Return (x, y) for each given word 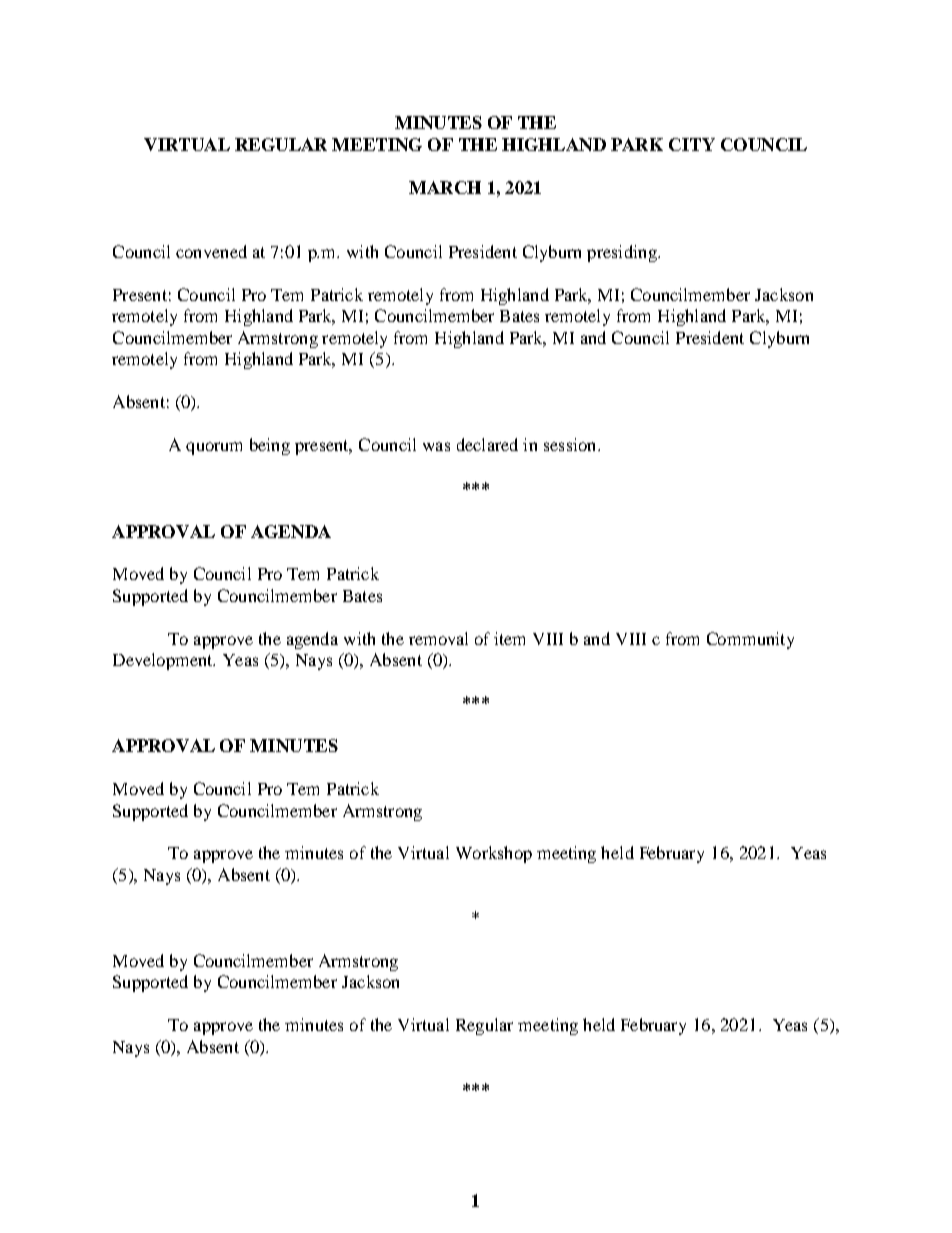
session (571, 444)
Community (750, 640)
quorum (214, 448)
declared (487, 444)
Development (164, 661)
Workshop (494, 854)
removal (438, 638)
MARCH (445, 187)
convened (211, 251)
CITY (692, 144)
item (509, 638)
